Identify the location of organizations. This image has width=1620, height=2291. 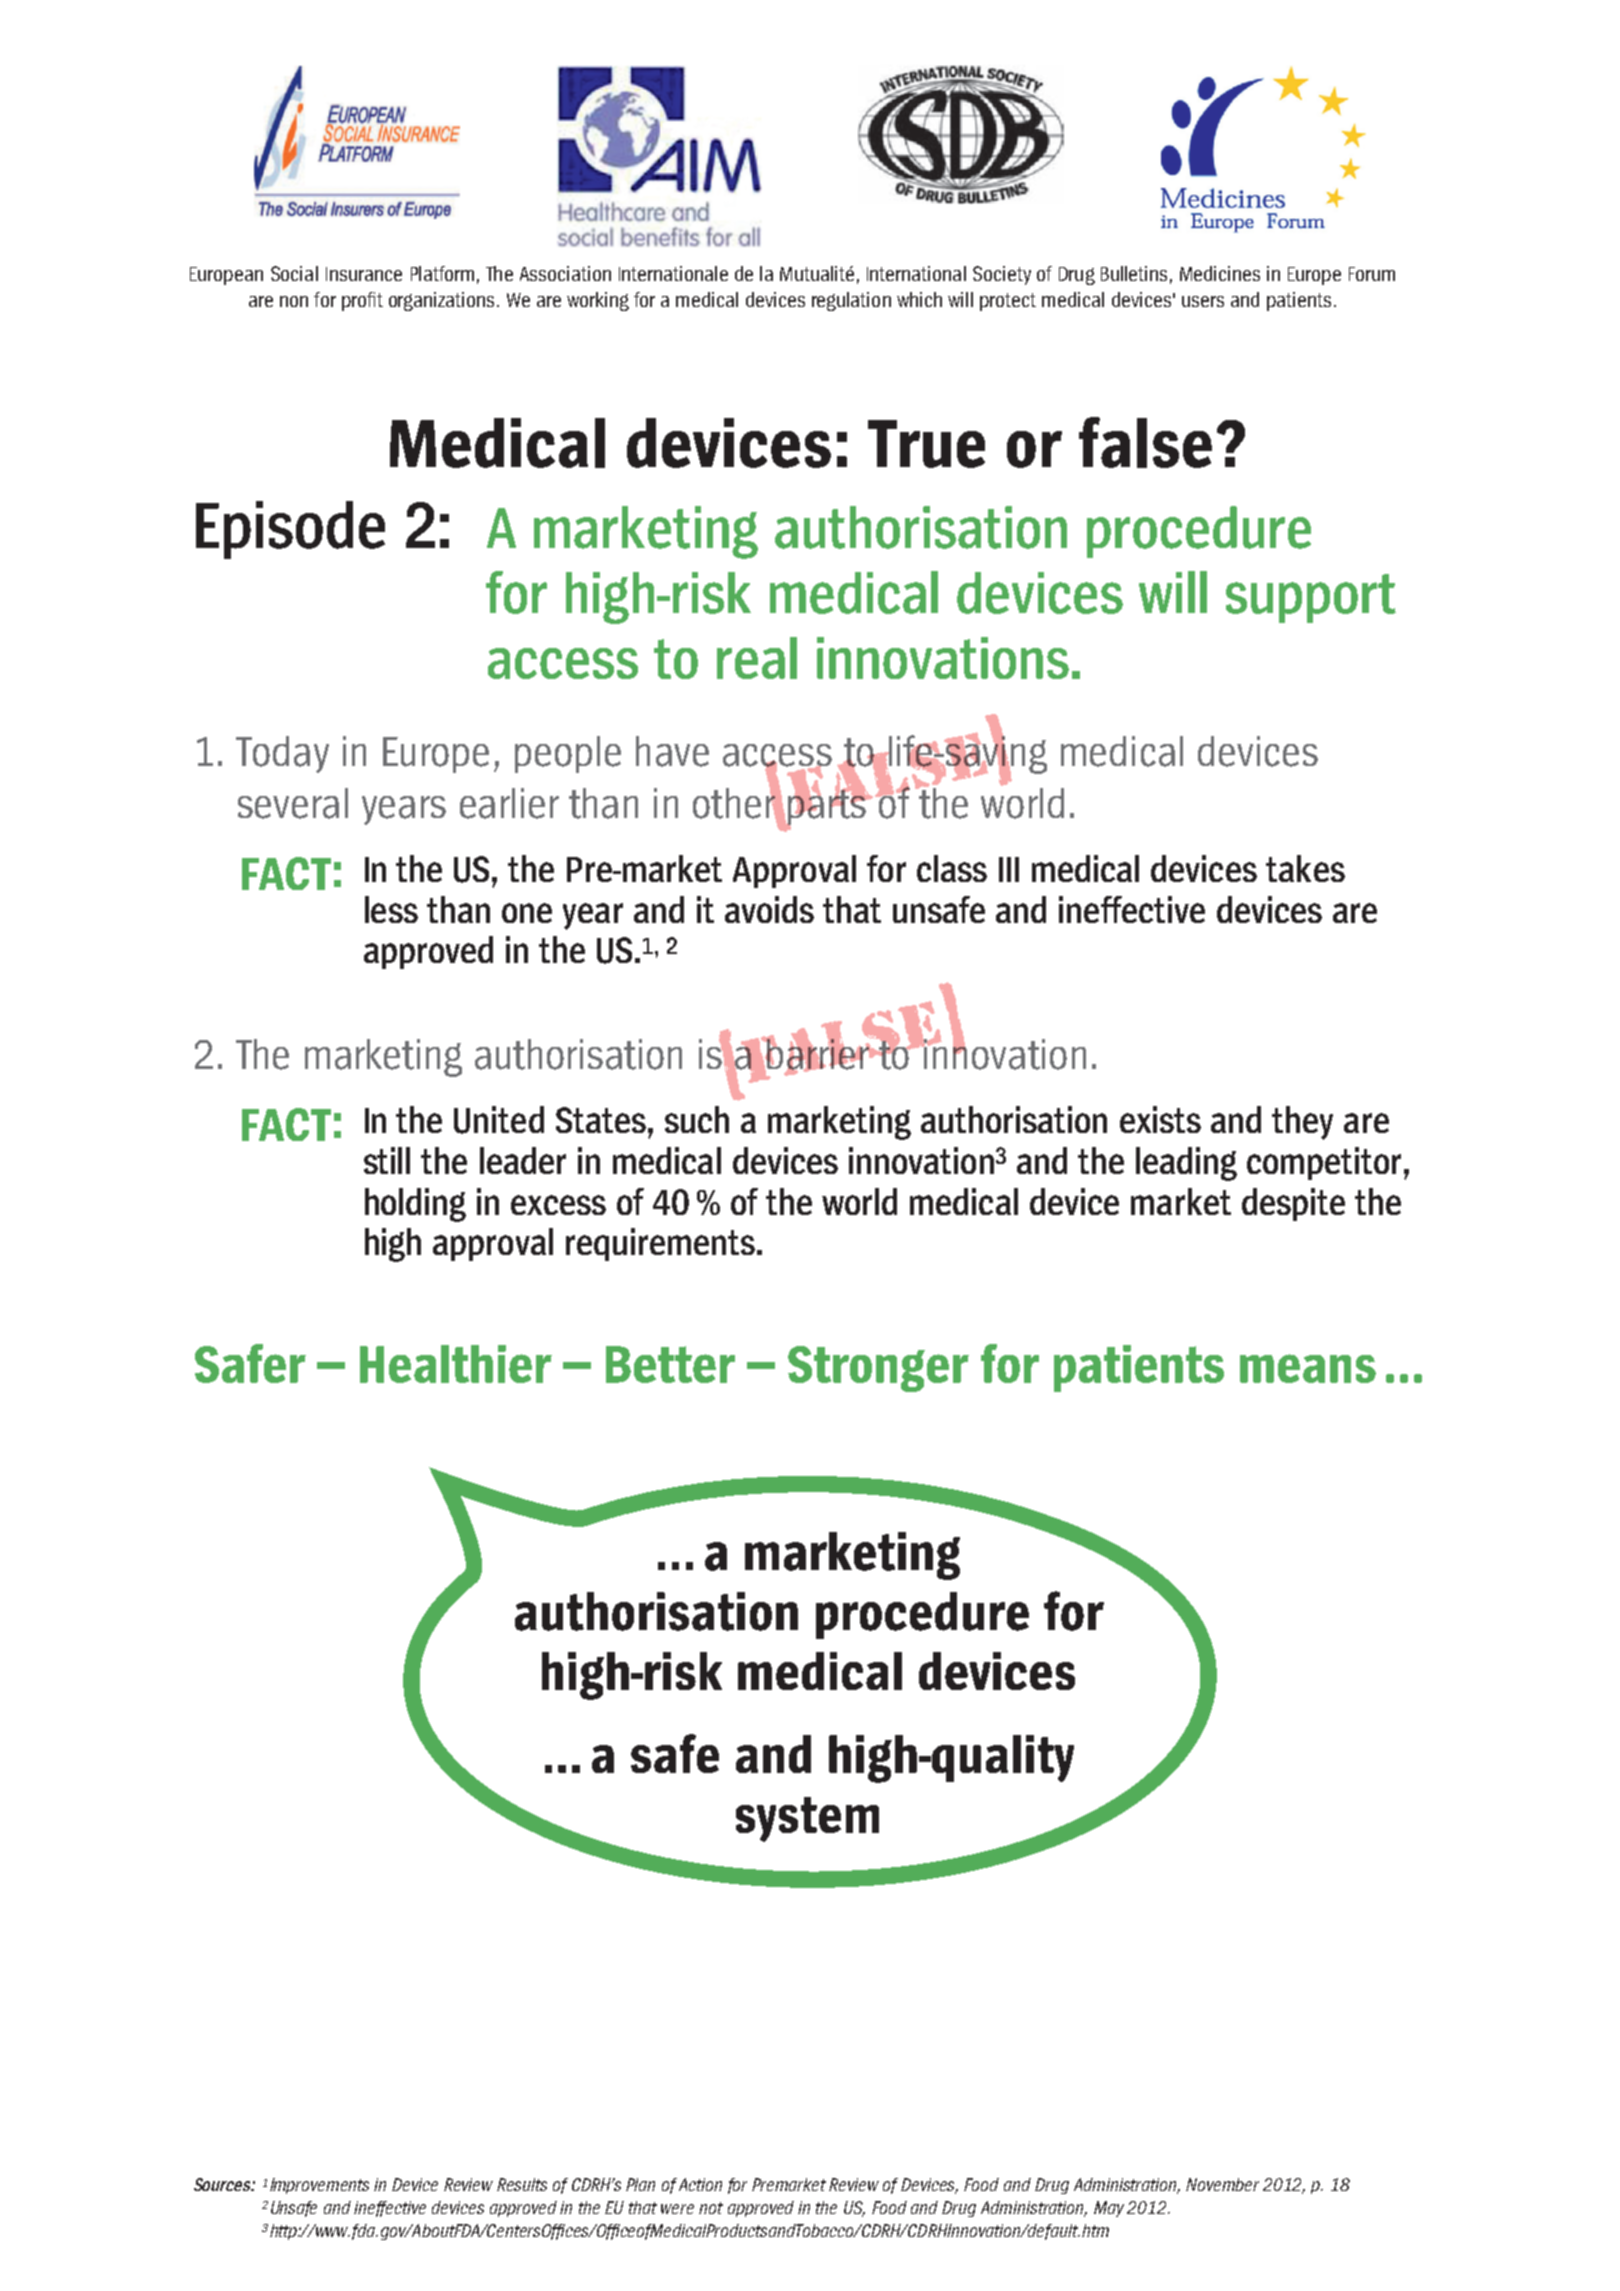
(441, 301).
